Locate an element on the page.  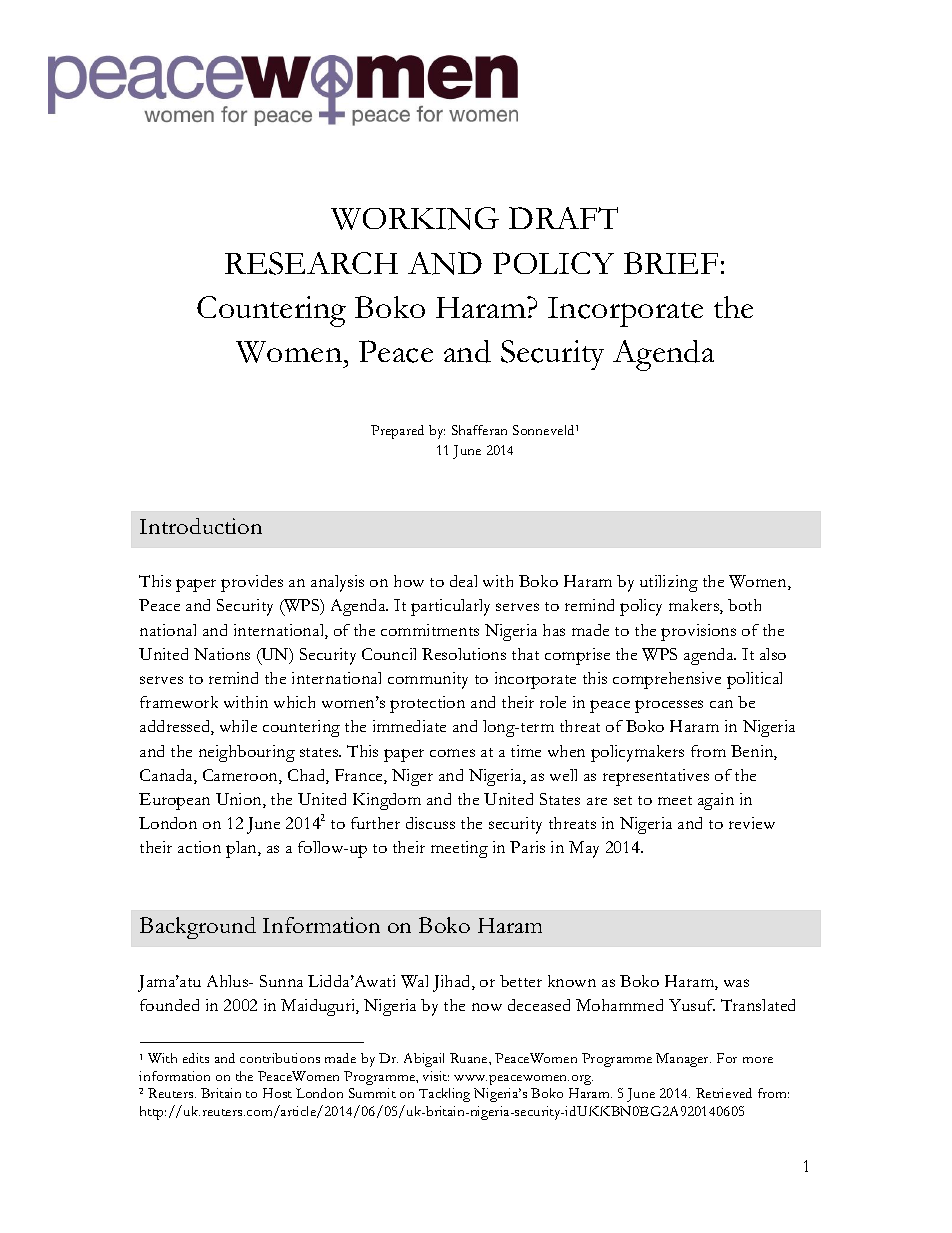
visit is located at coordinates (436, 1076).
